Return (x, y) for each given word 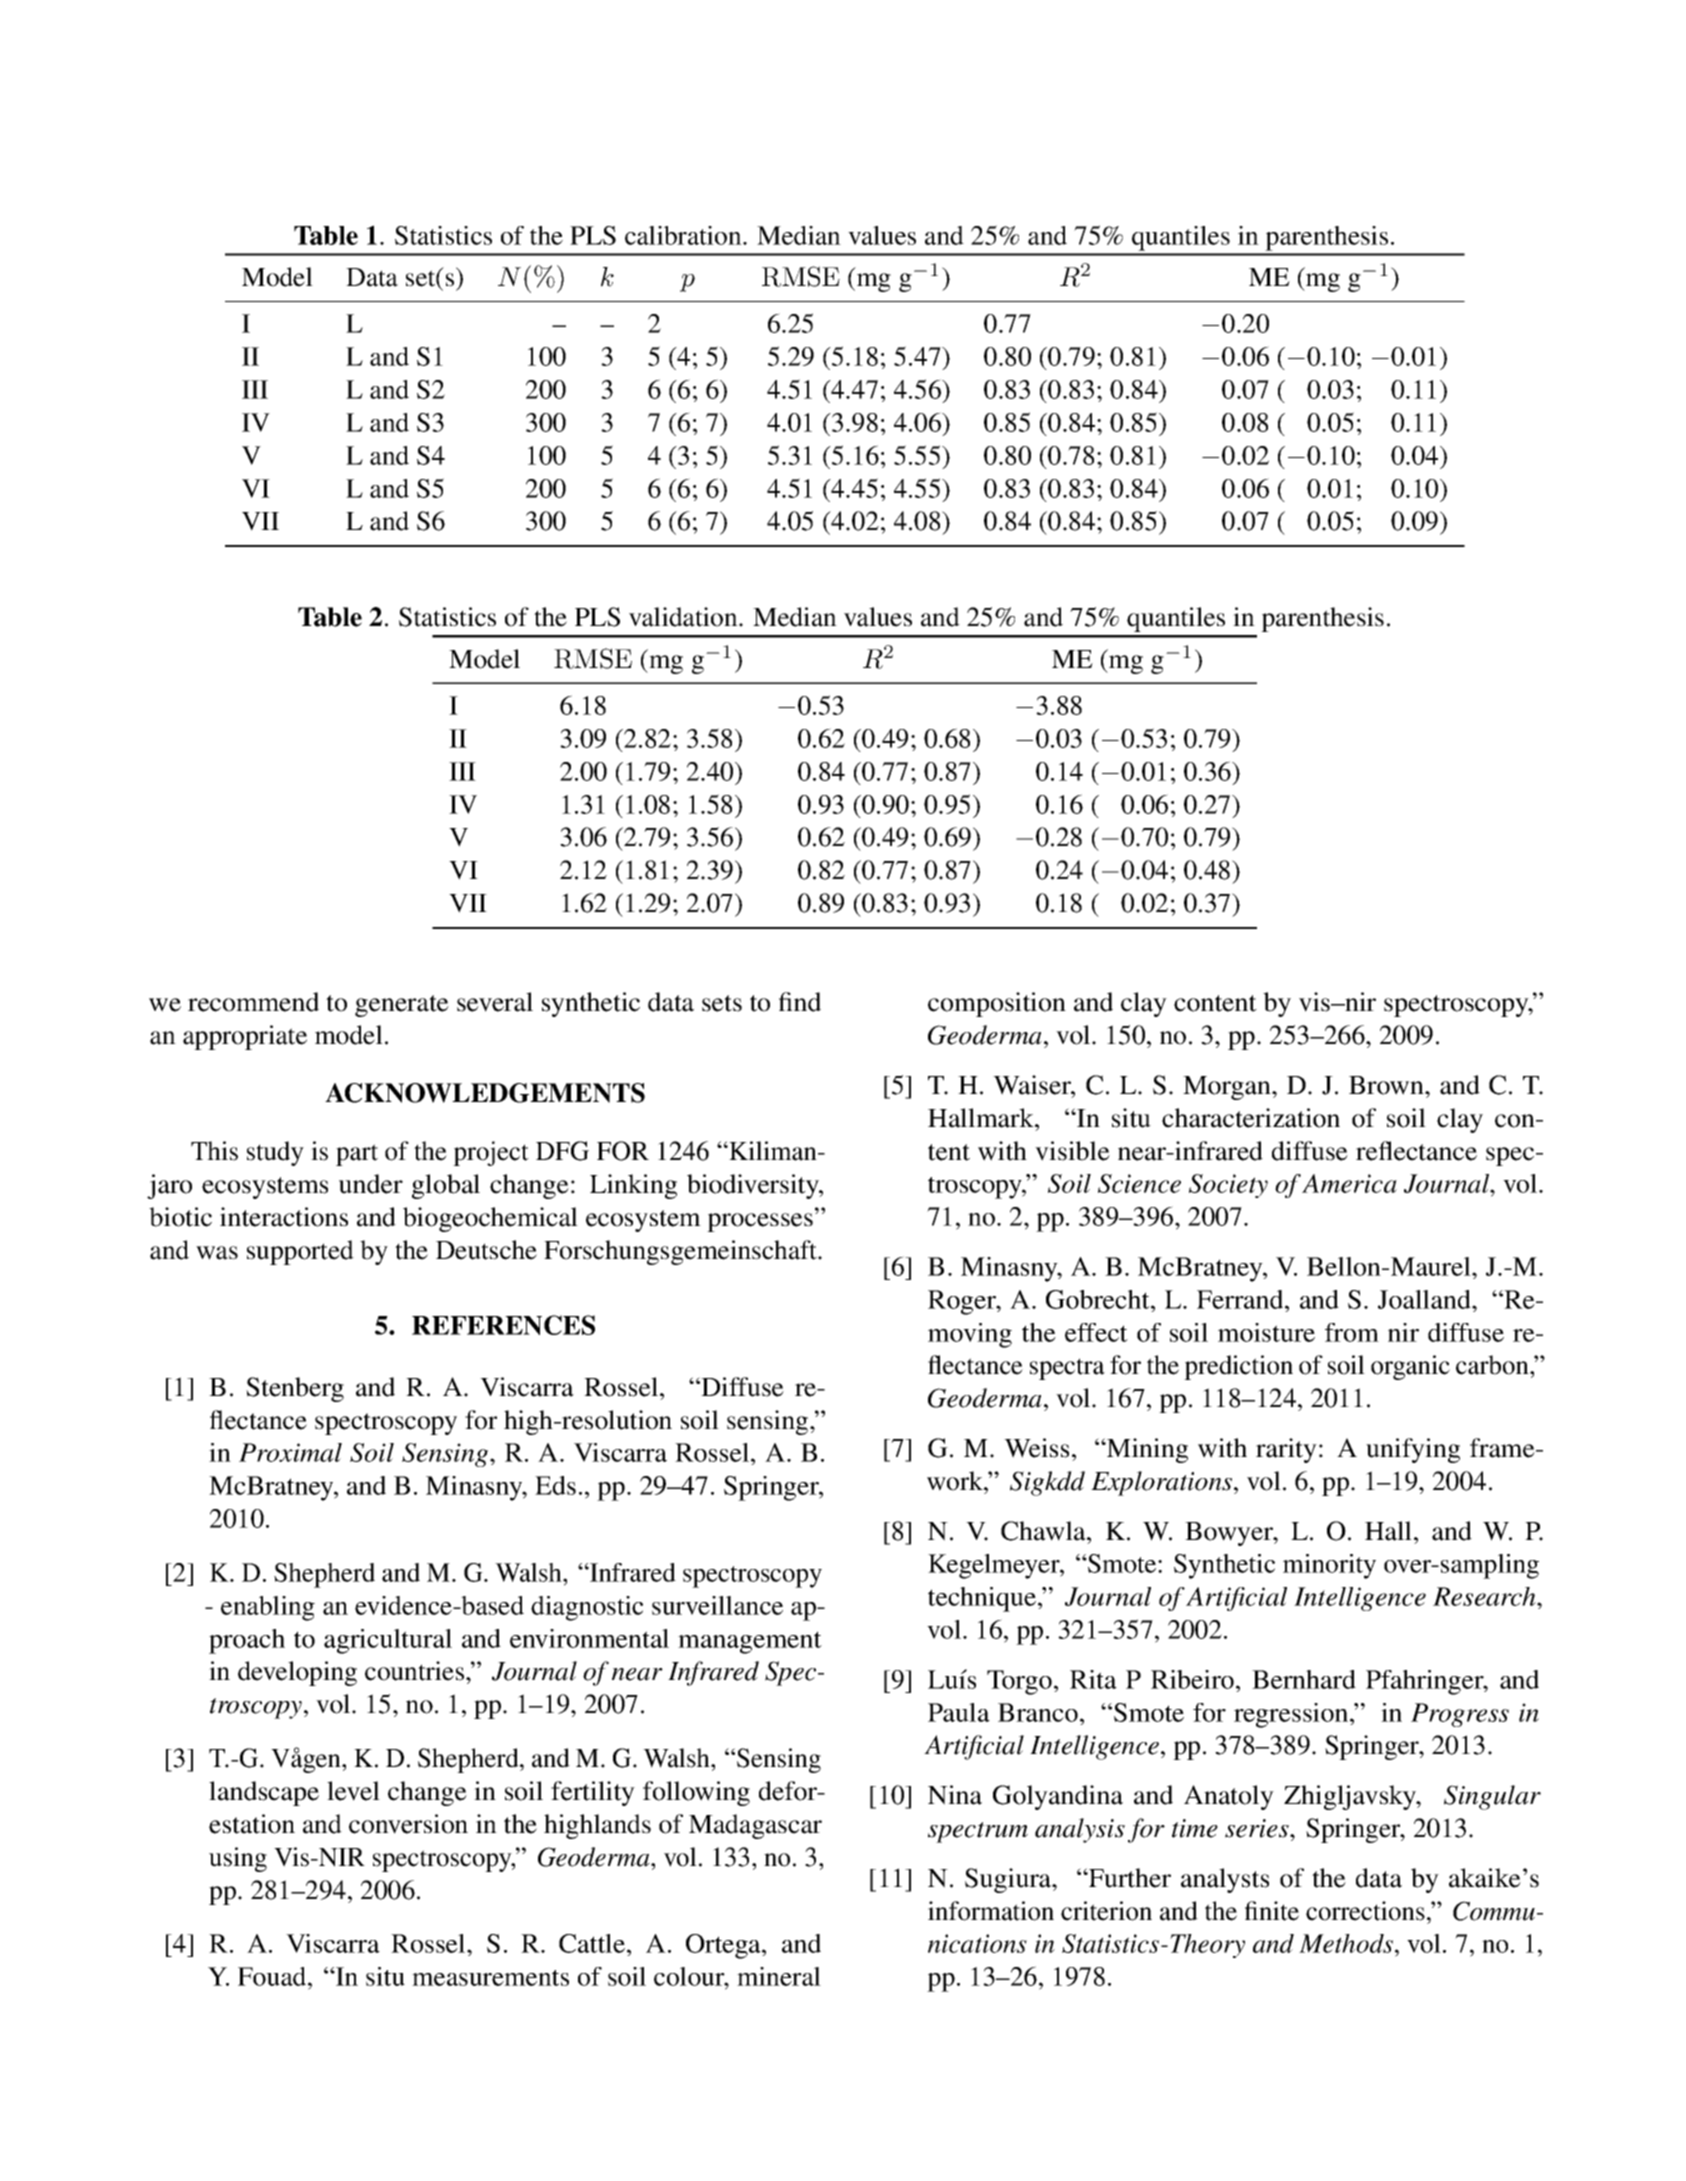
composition (997, 1004)
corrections (1365, 1911)
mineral (779, 1976)
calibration (684, 235)
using (238, 1859)
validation (684, 617)
